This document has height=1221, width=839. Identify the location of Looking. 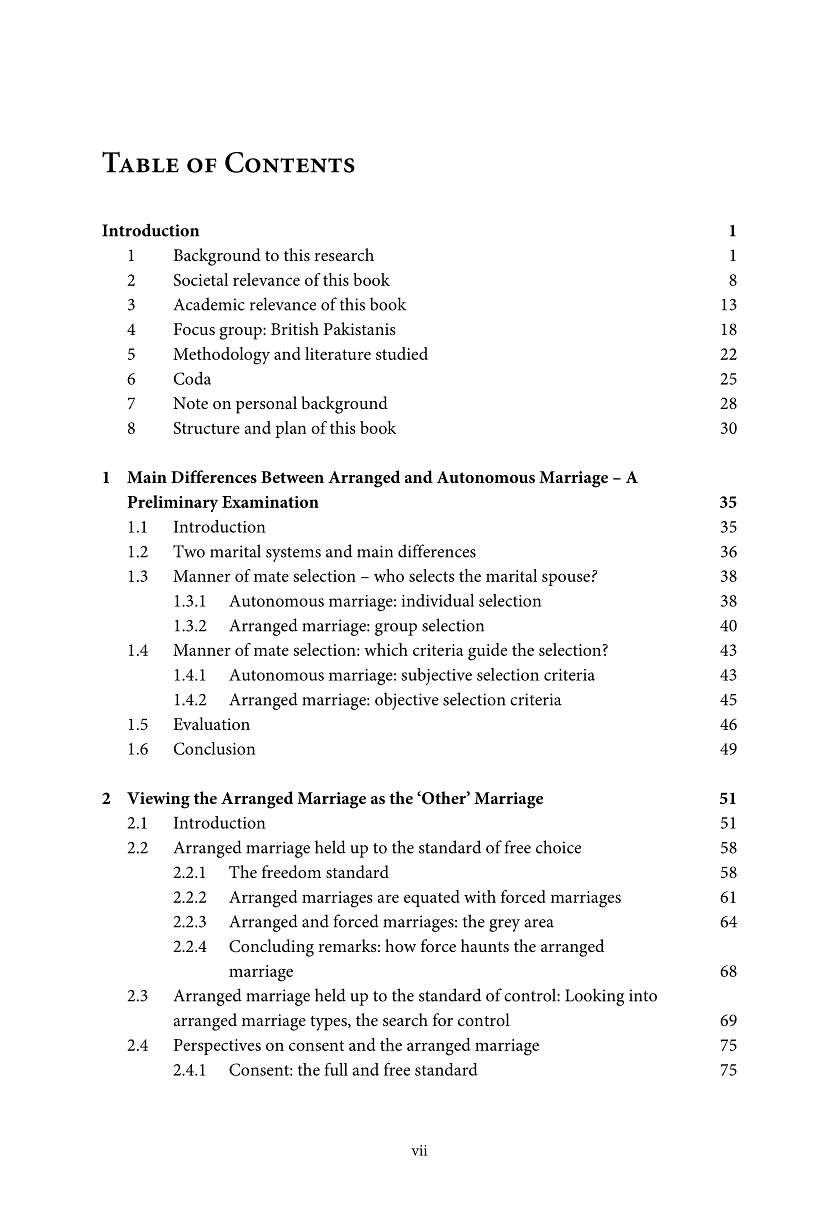
(594, 997).
